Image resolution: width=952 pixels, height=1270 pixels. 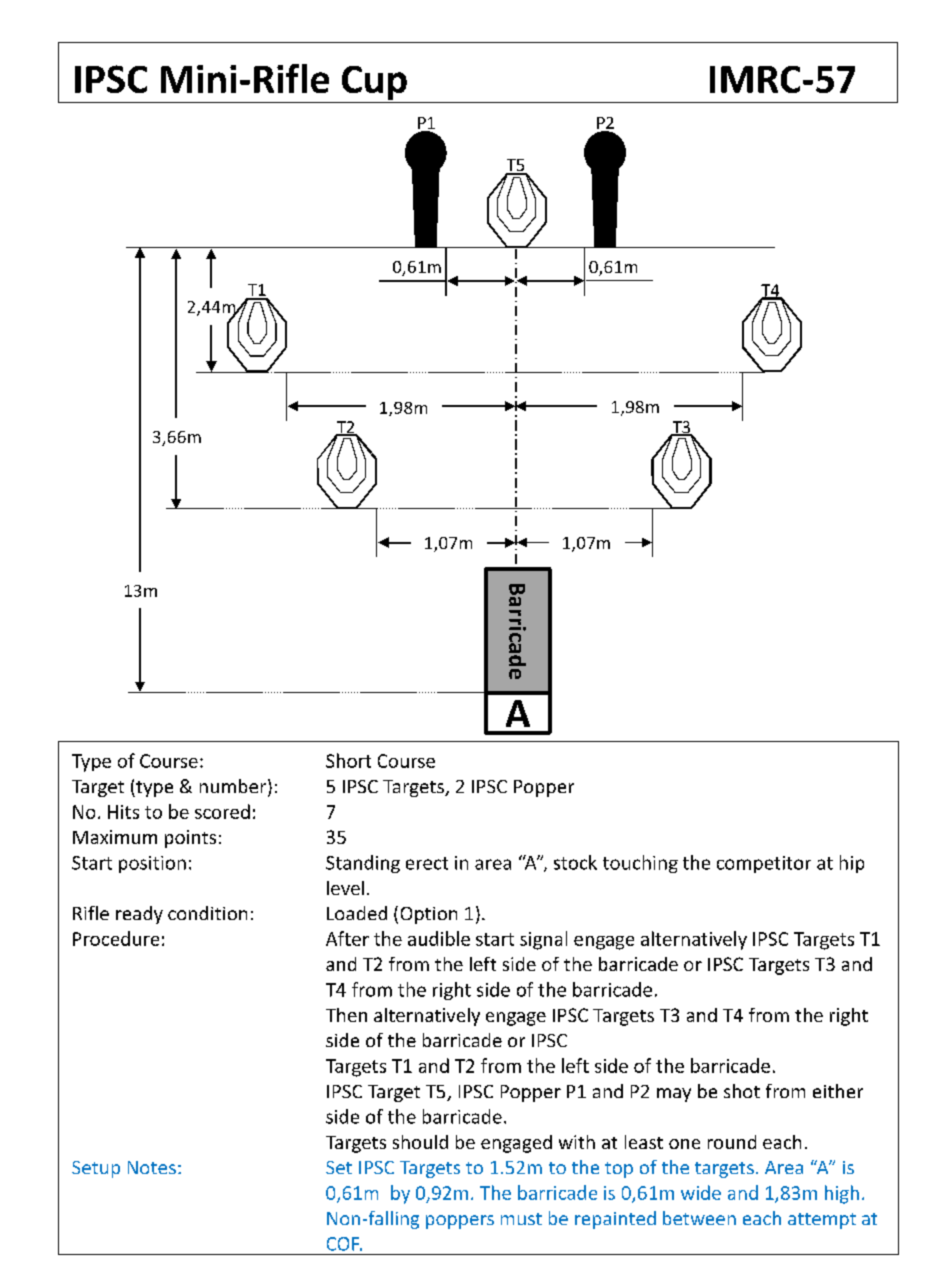 I want to click on hip, so click(x=852, y=864).
